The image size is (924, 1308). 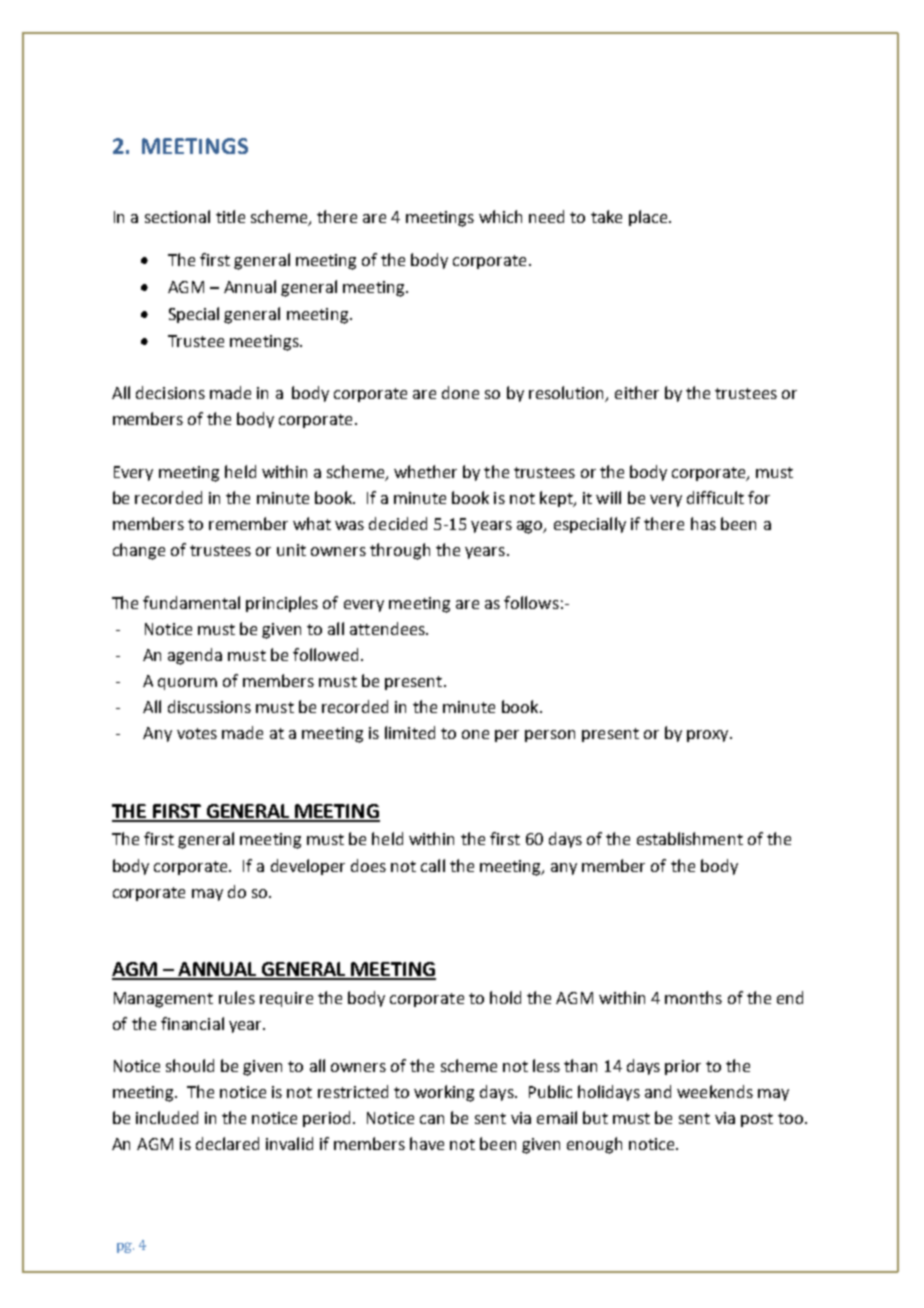 What do you see at coordinates (432, 1119) in the document?
I see `can` at bounding box center [432, 1119].
